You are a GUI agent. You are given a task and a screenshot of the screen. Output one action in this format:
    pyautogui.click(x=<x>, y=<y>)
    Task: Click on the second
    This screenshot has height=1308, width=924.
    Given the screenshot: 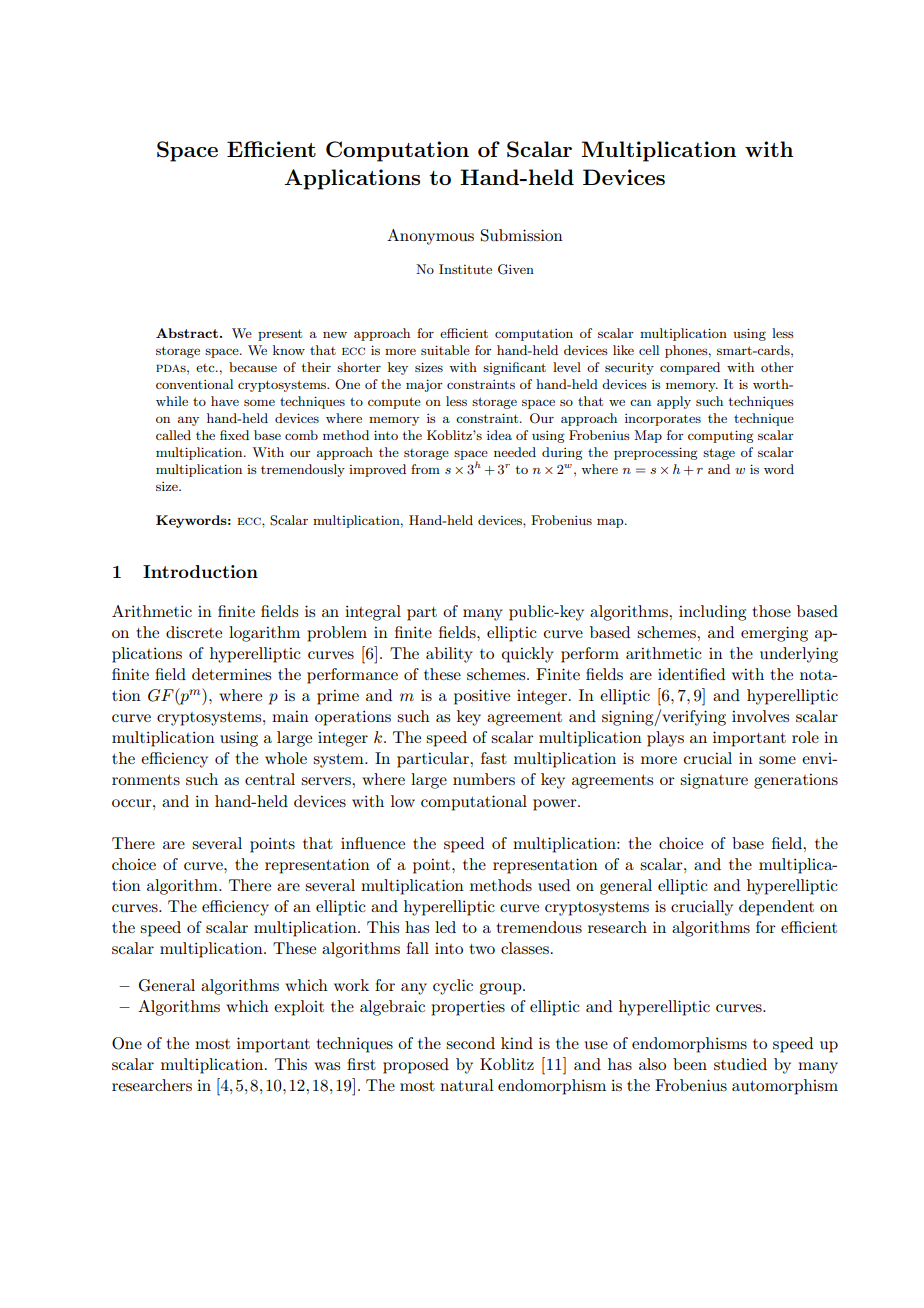 What is the action you would take?
    pyautogui.click(x=470, y=1043)
